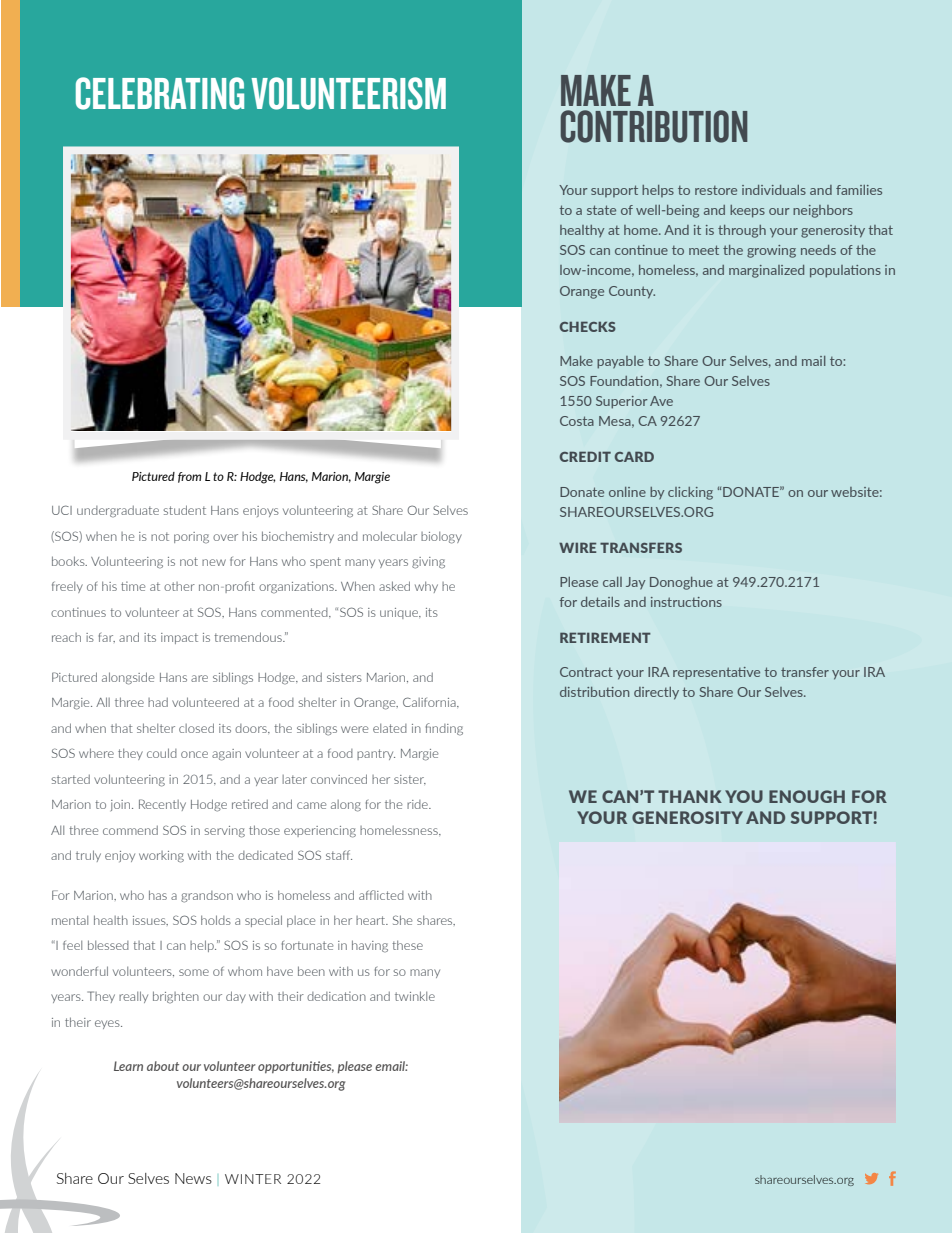 The width and height of the screenshot is (952, 1233). What do you see at coordinates (162, 753) in the screenshot?
I see `could` at bounding box center [162, 753].
